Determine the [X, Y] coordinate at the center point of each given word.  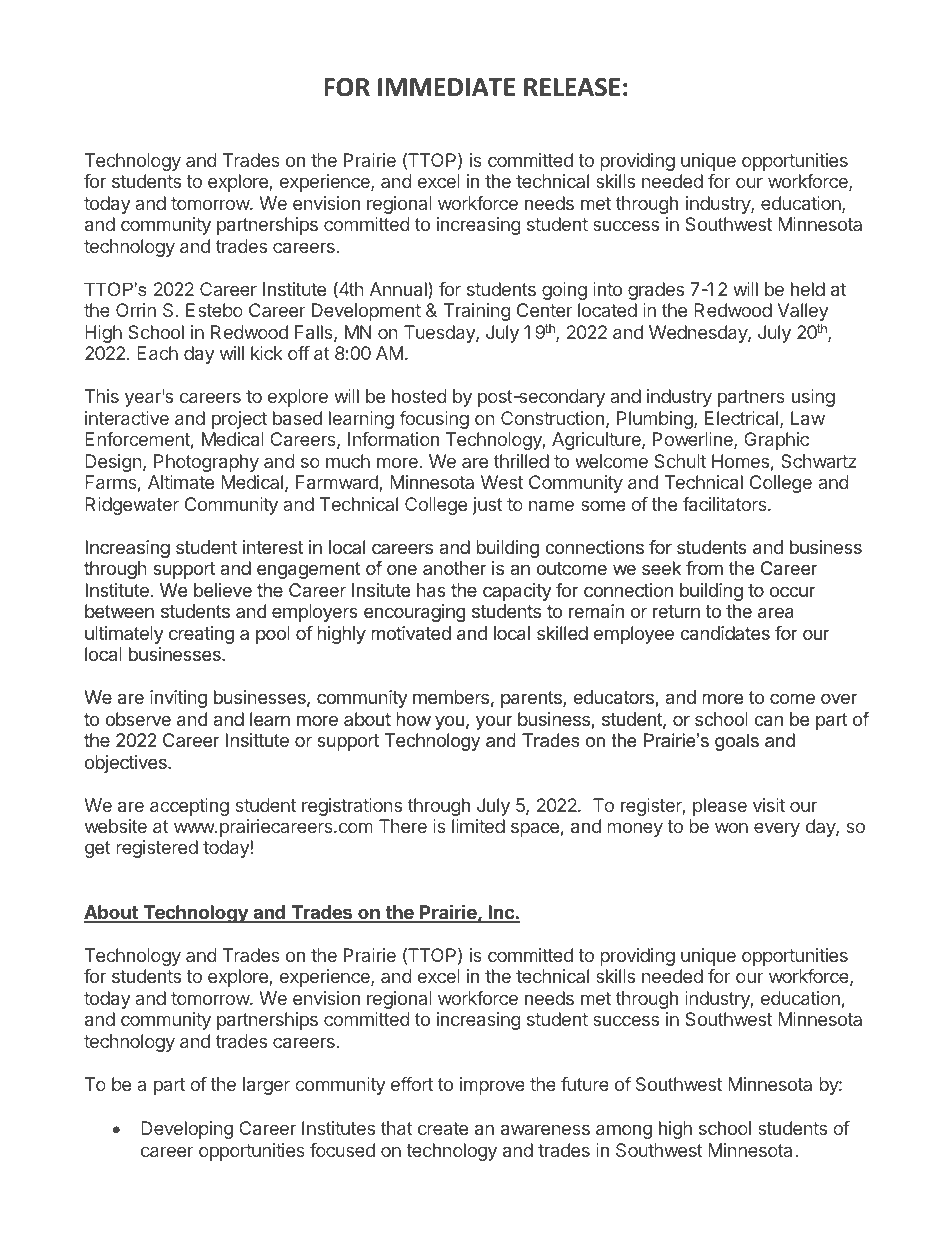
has [431, 590]
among [624, 1131]
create [443, 1128]
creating [201, 635]
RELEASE [572, 87]
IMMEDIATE [446, 87]
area [776, 613]
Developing [187, 1130]
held [808, 289]
